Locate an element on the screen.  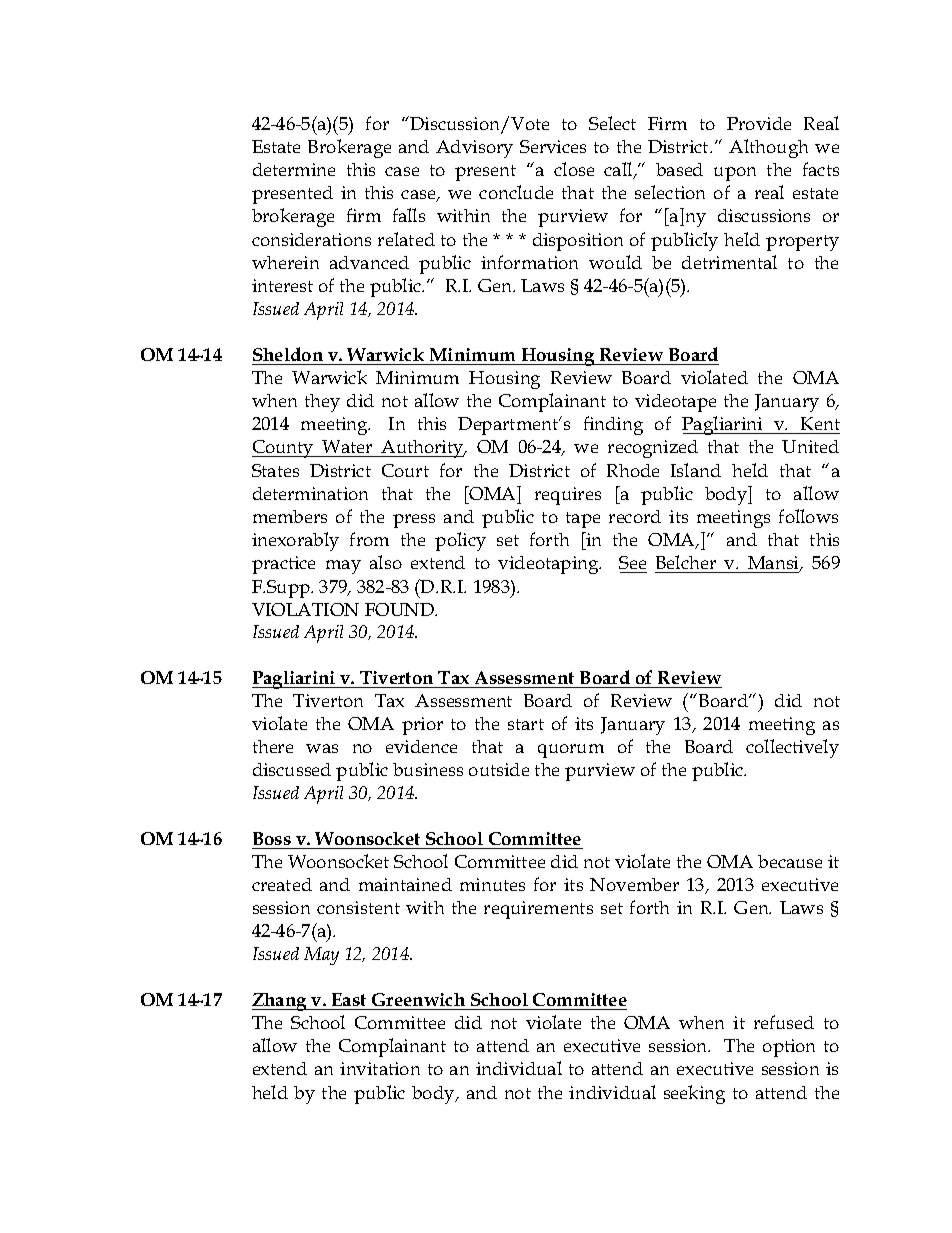
determine is located at coordinates (294, 169).
